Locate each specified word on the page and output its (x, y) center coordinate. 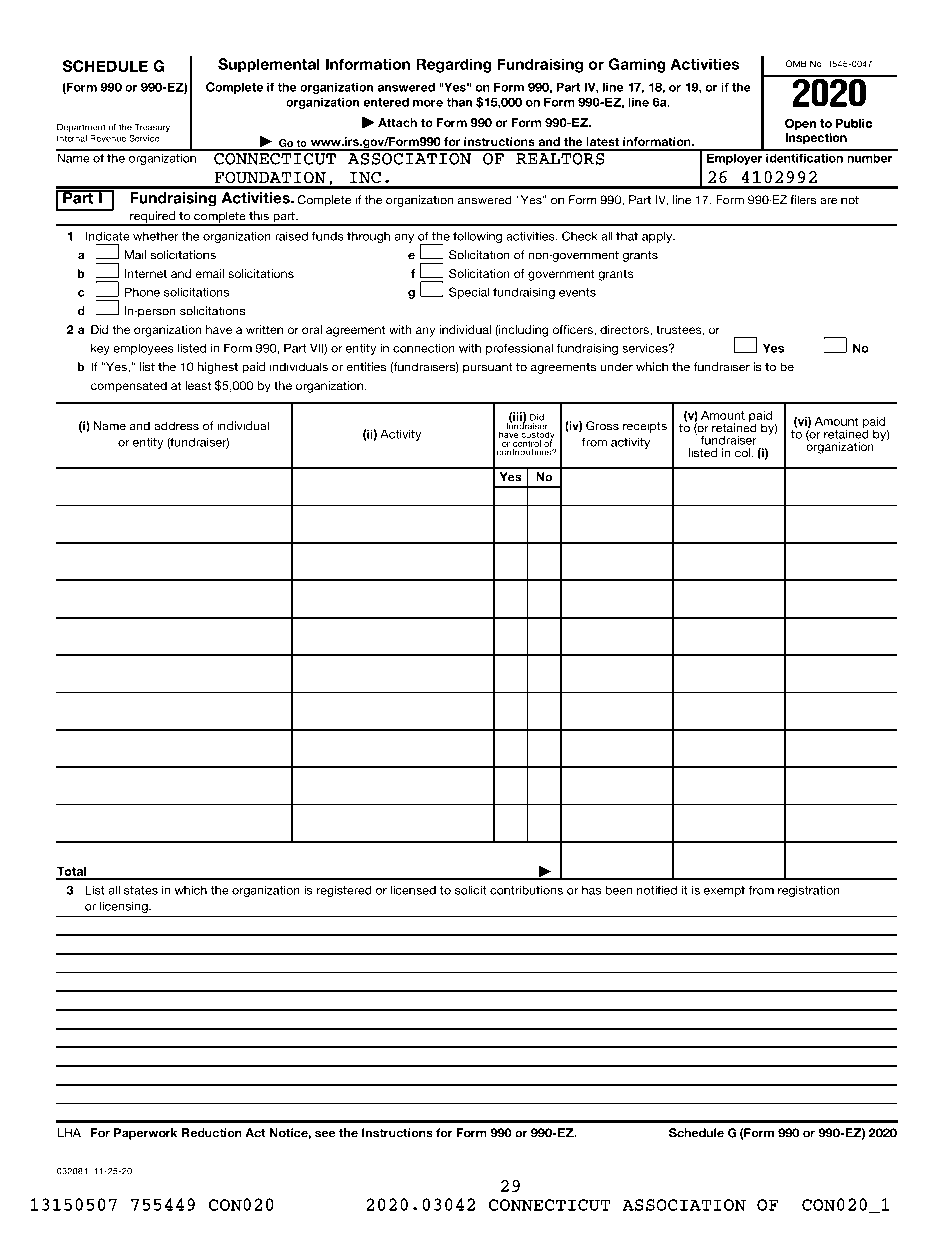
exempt (724, 891)
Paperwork (145, 1134)
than (459, 102)
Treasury (152, 128)
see (325, 1134)
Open (800, 124)
